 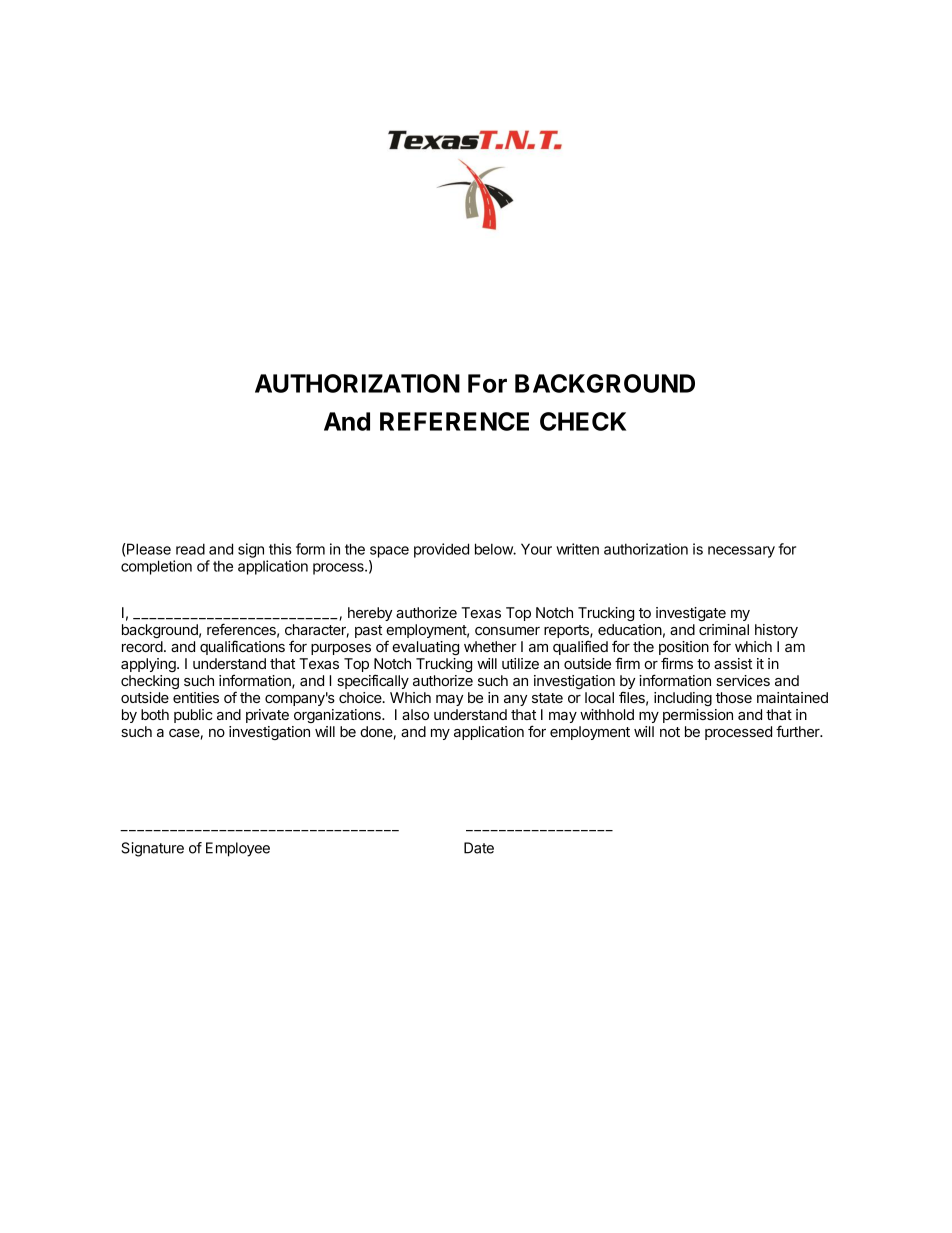 What do you see at coordinates (741, 552) in the screenshot?
I see `necessary` at bounding box center [741, 552].
